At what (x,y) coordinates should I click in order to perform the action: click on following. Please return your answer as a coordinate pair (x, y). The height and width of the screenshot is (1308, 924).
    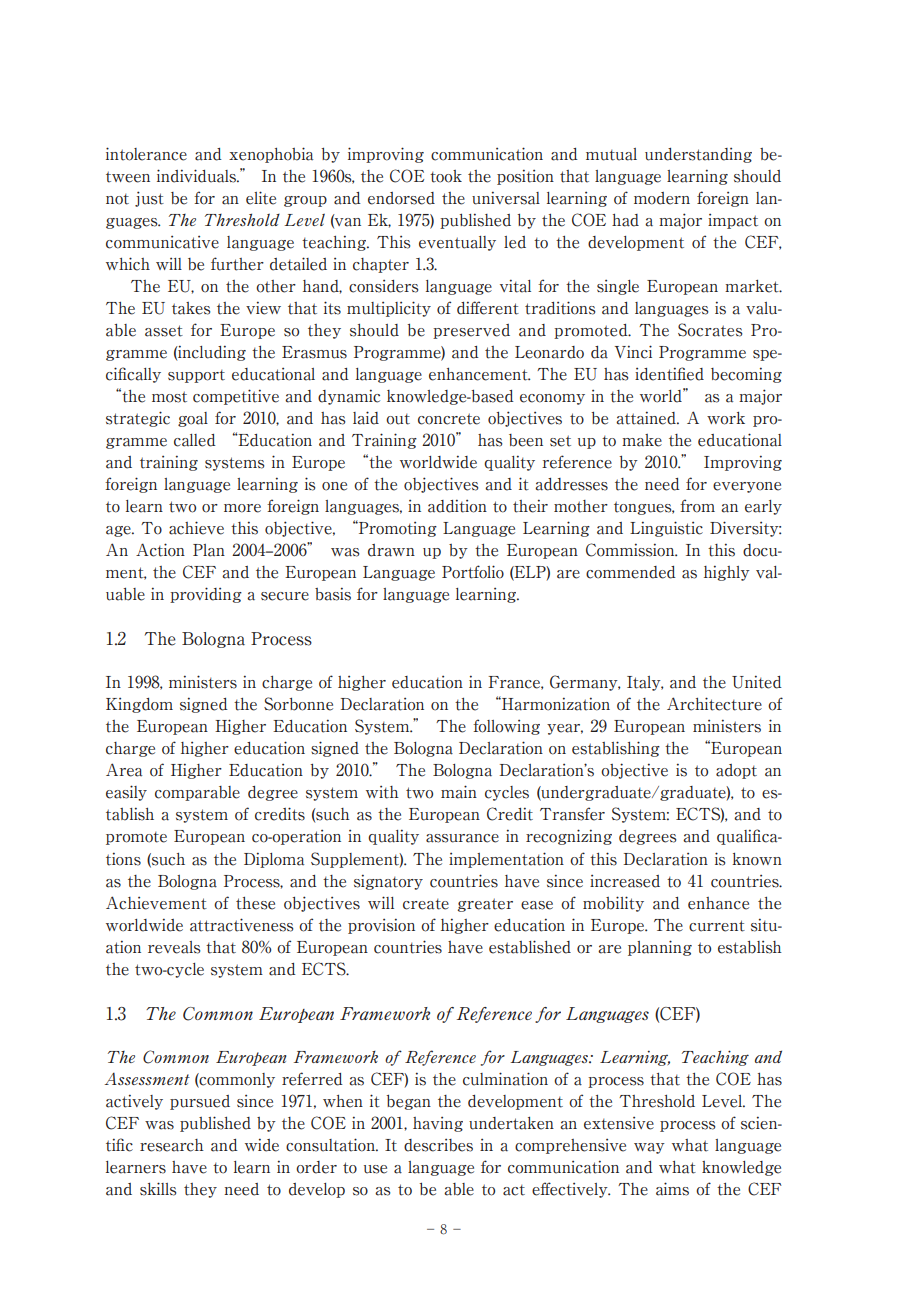
    Looking at the image, I should click on (506, 727).
